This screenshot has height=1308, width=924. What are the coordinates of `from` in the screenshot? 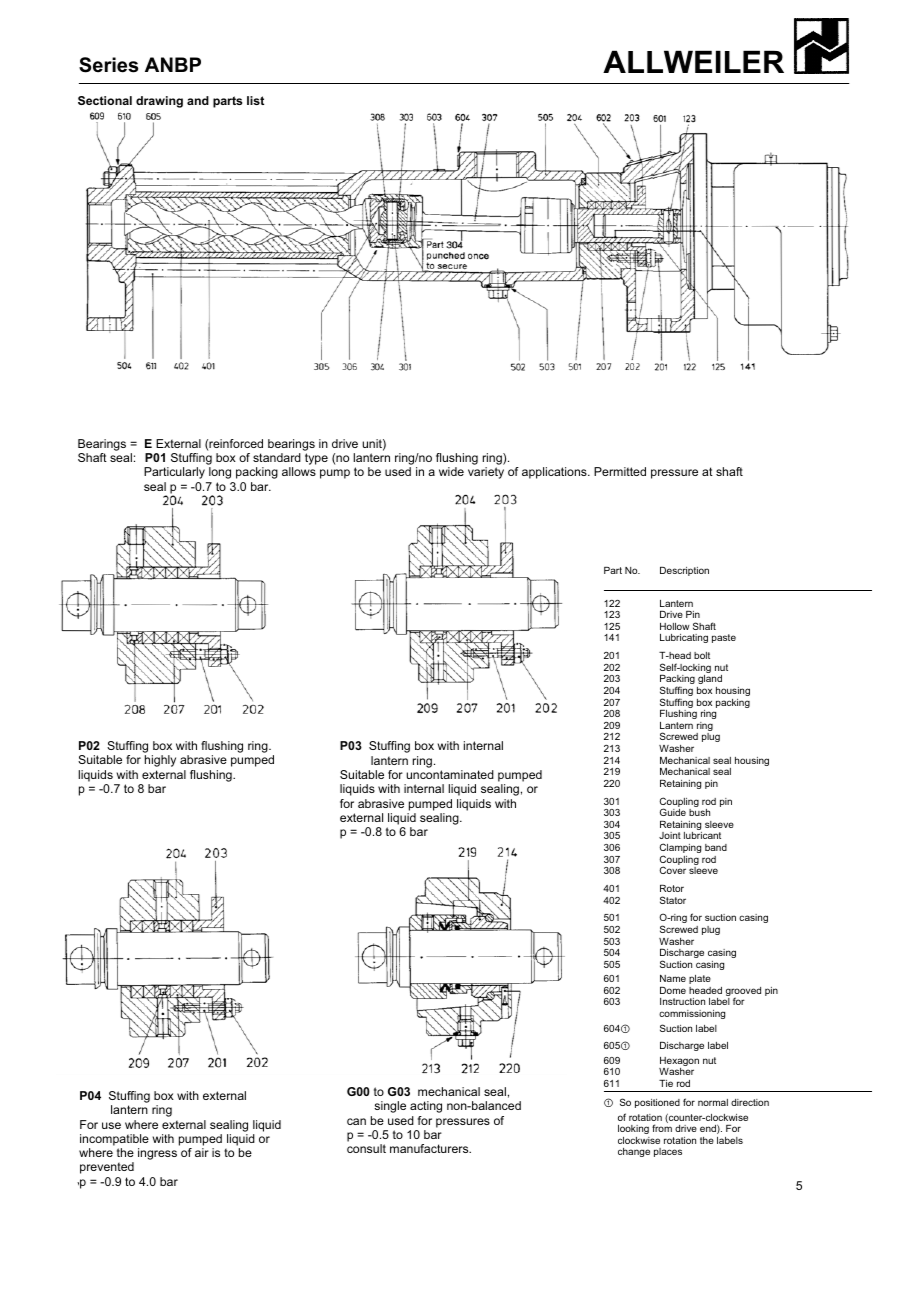 It's located at (662, 1128).
